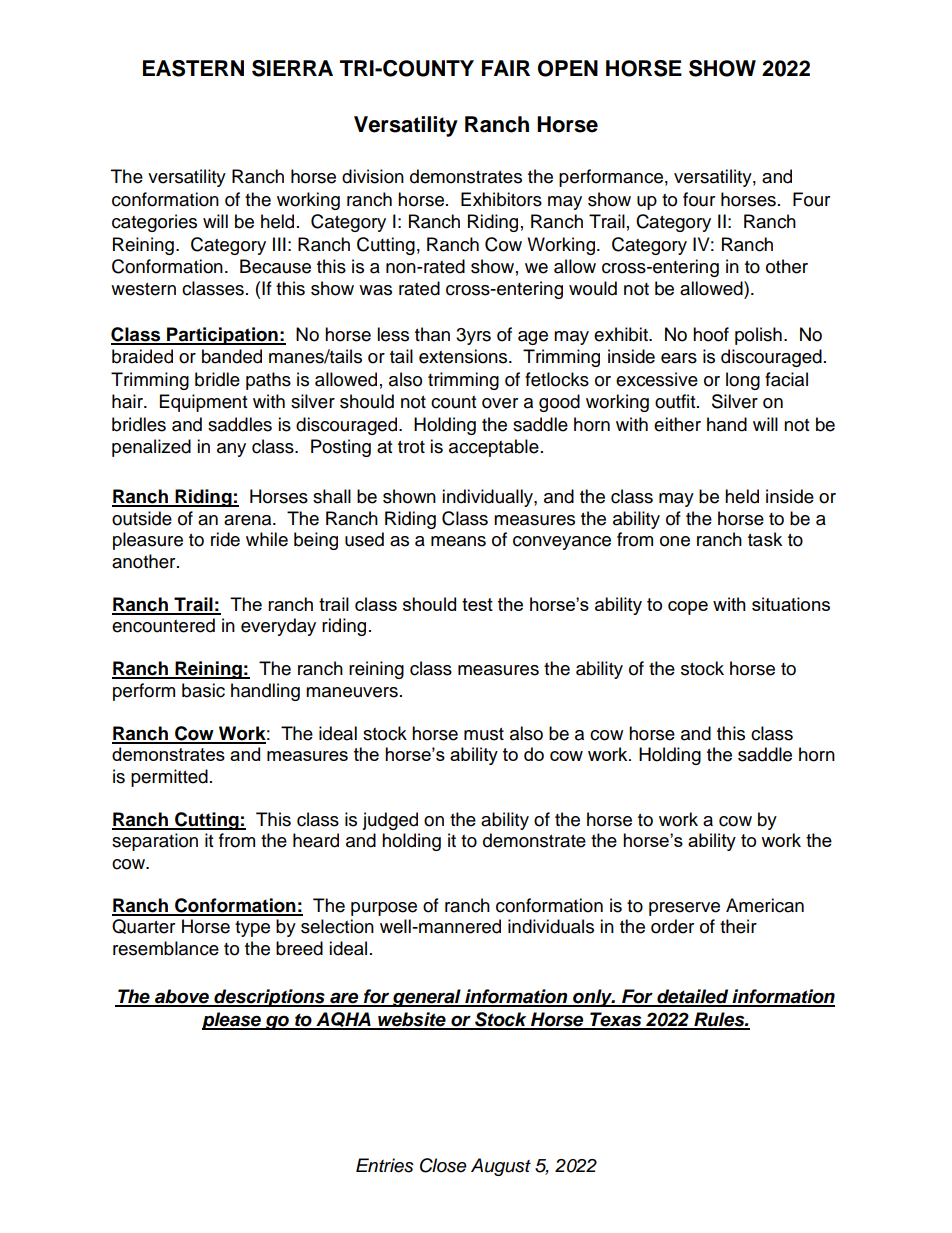 The image size is (952, 1233). Describe the element at coordinates (278, 627) in the image. I see `everyday` at that location.
